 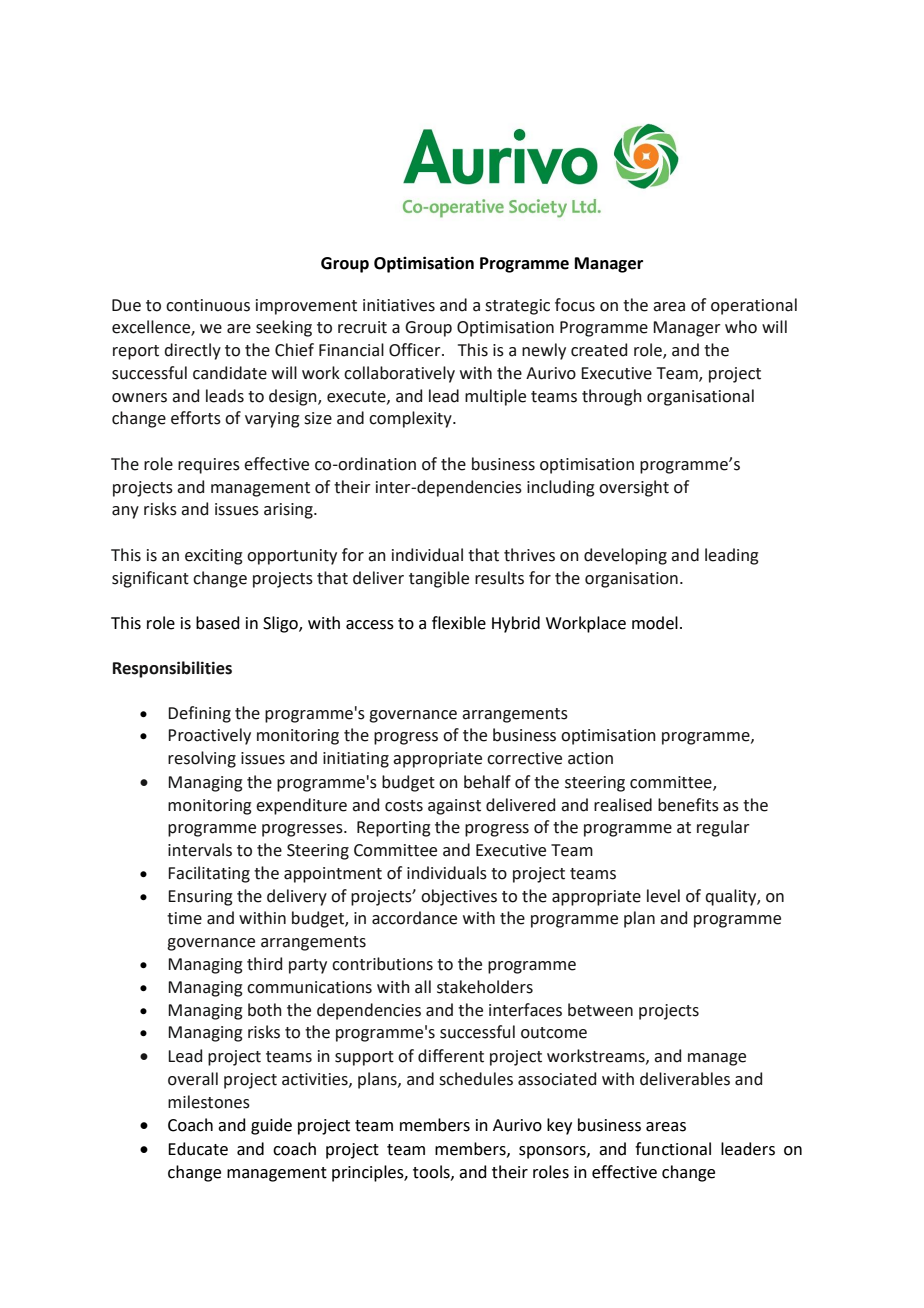 What do you see at coordinates (625, 556) in the screenshot?
I see `developing` at bounding box center [625, 556].
